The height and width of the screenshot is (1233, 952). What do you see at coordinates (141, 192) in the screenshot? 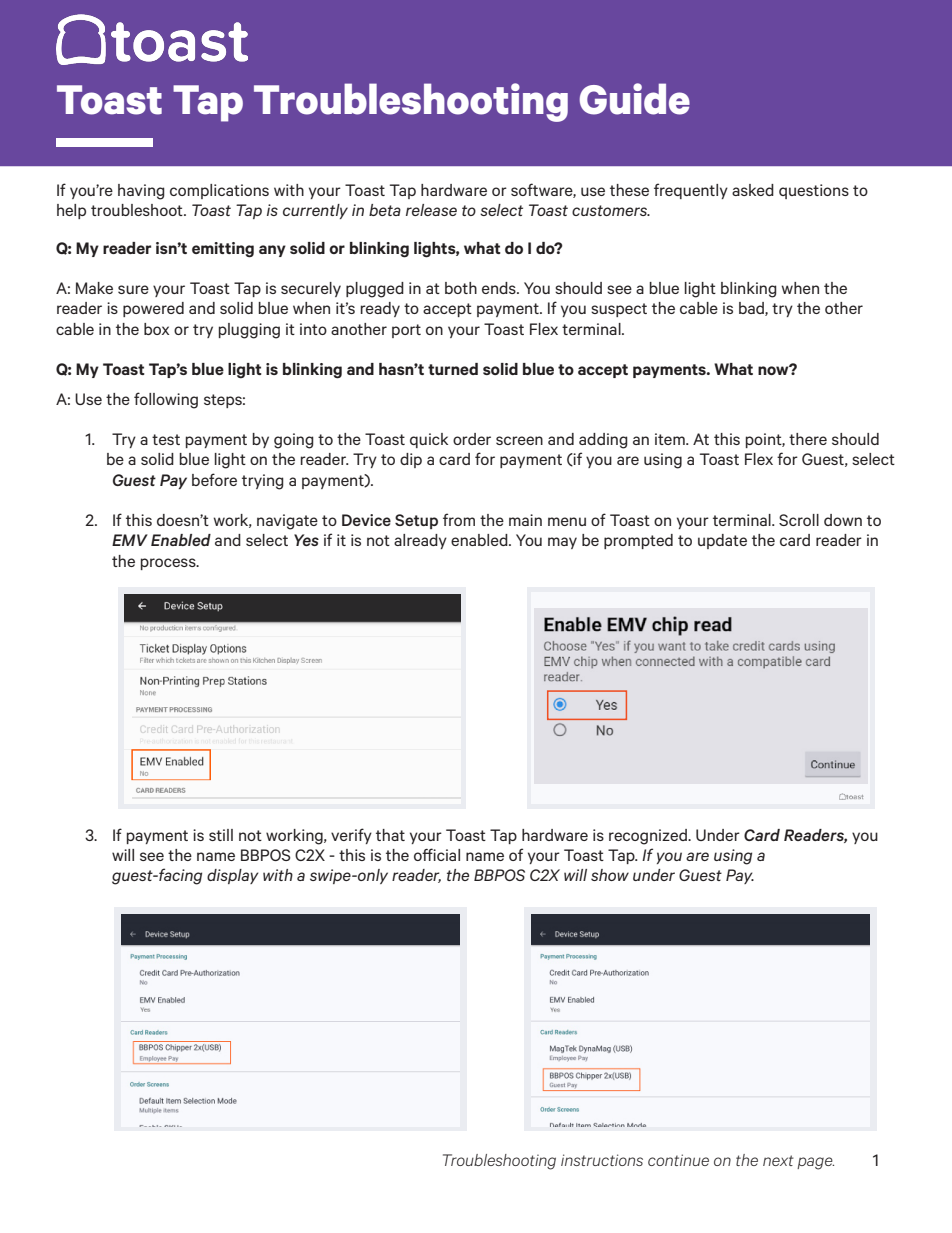
I see `having` at bounding box center [141, 192].
